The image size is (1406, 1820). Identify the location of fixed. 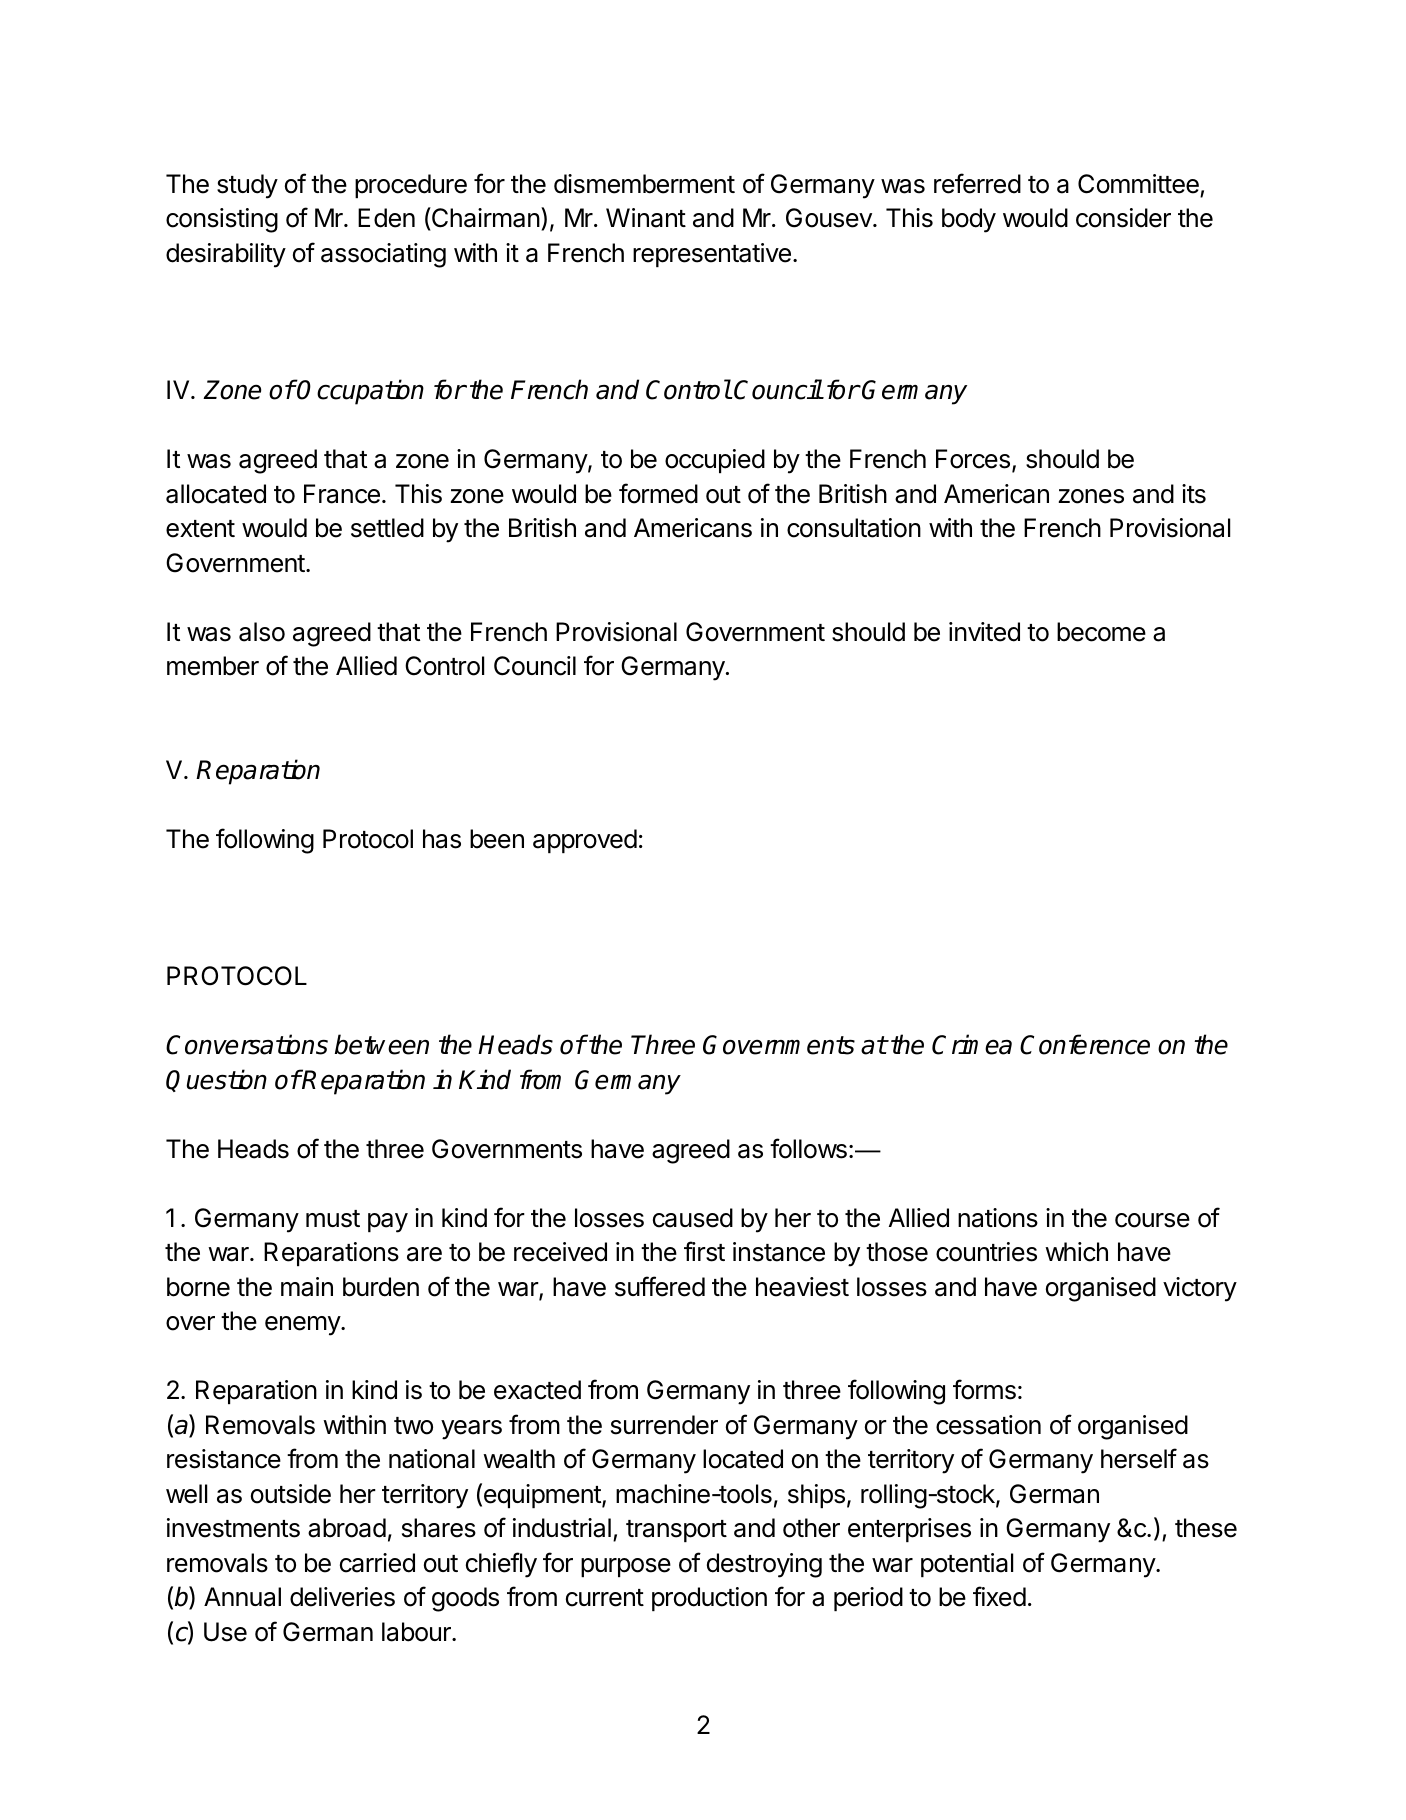
(999, 1596).
